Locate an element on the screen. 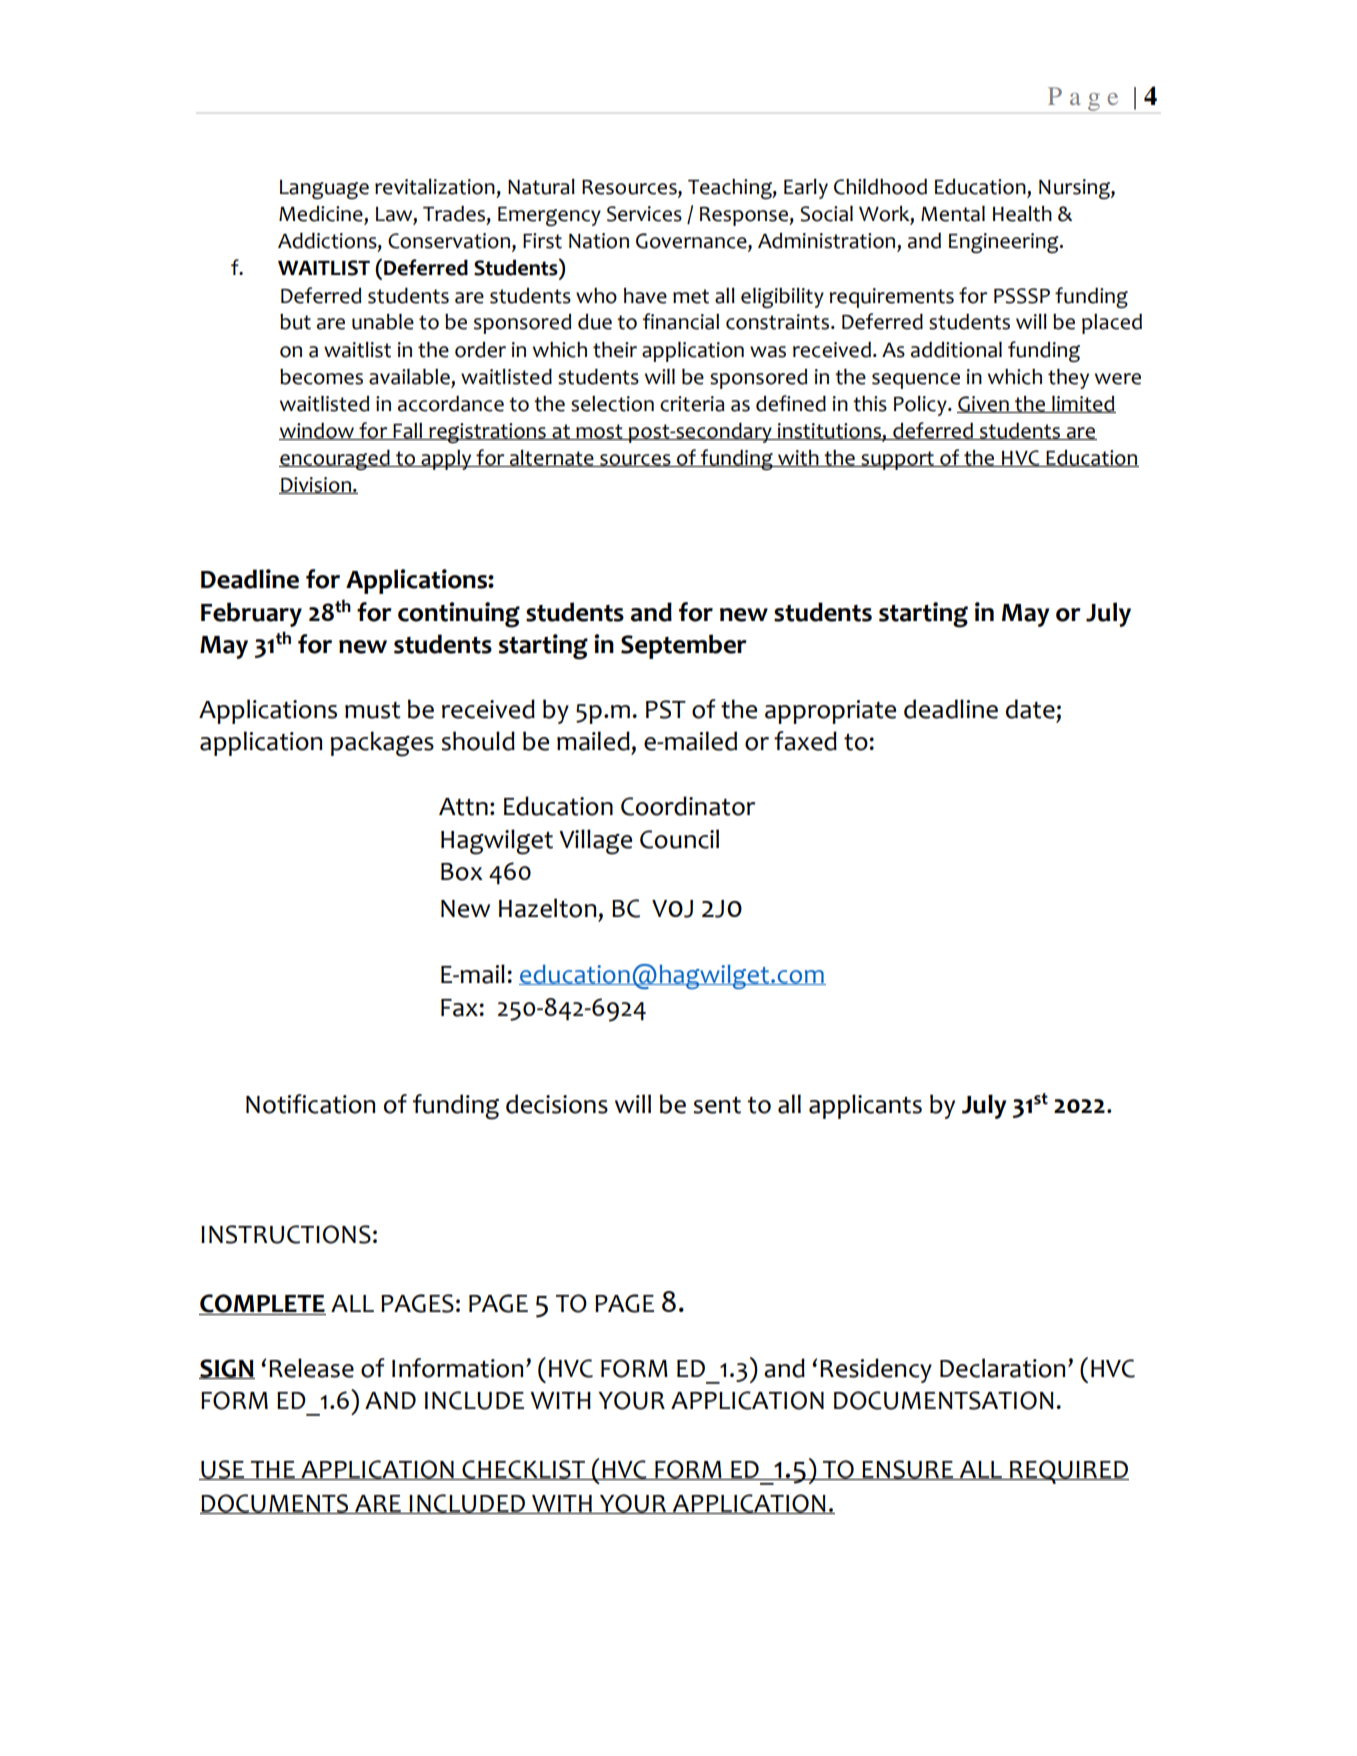 The width and height of the screenshot is (1357, 1756). Health is located at coordinates (1022, 214).
